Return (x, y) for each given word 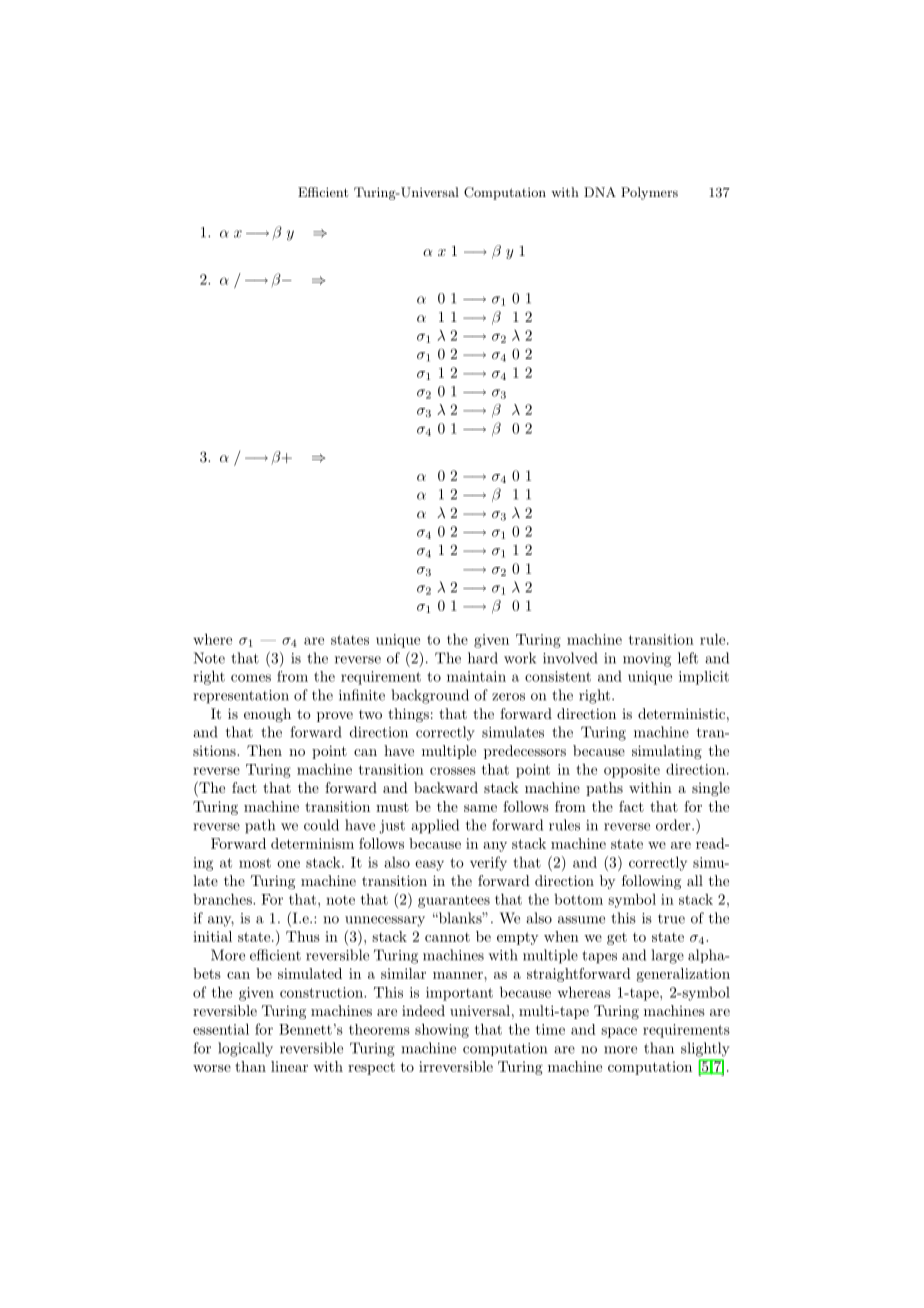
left (688, 658)
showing (442, 1030)
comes (251, 678)
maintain (476, 676)
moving (647, 660)
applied (435, 826)
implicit (704, 678)
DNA (600, 192)
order (674, 825)
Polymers (649, 193)
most (255, 863)
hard (483, 658)
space (619, 1032)
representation (241, 697)
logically (245, 1049)
